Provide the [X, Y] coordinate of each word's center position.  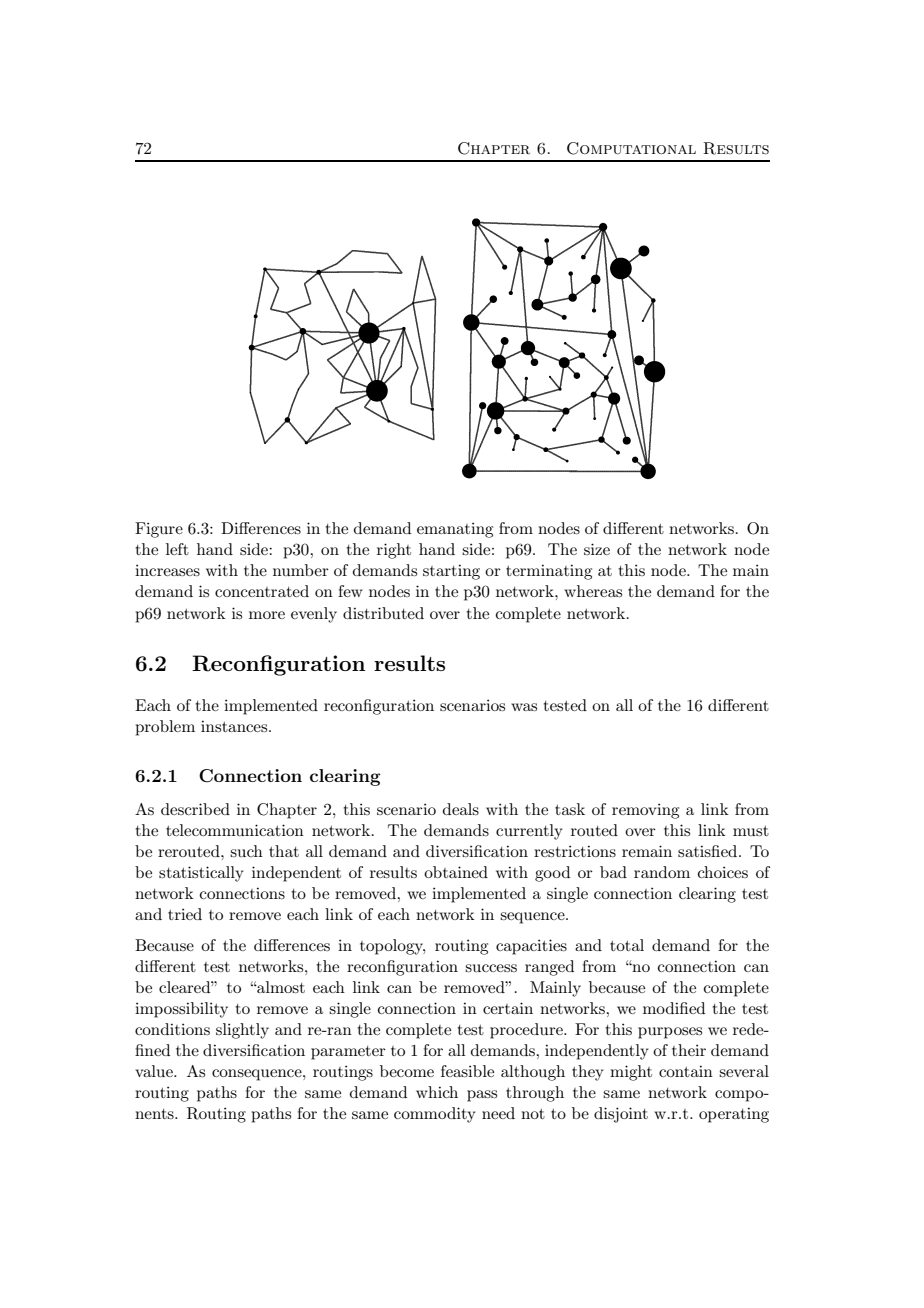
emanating [455, 530]
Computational [631, 148]
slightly [242, 1031]
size [597, 549]
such [246, 851]
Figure [159, 530]
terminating [549, 572]
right [394, 551]
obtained [456, 872]
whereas [593, 591]
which [437, 1092]
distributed [383, 613]
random [662, 872]
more [267, 615]
